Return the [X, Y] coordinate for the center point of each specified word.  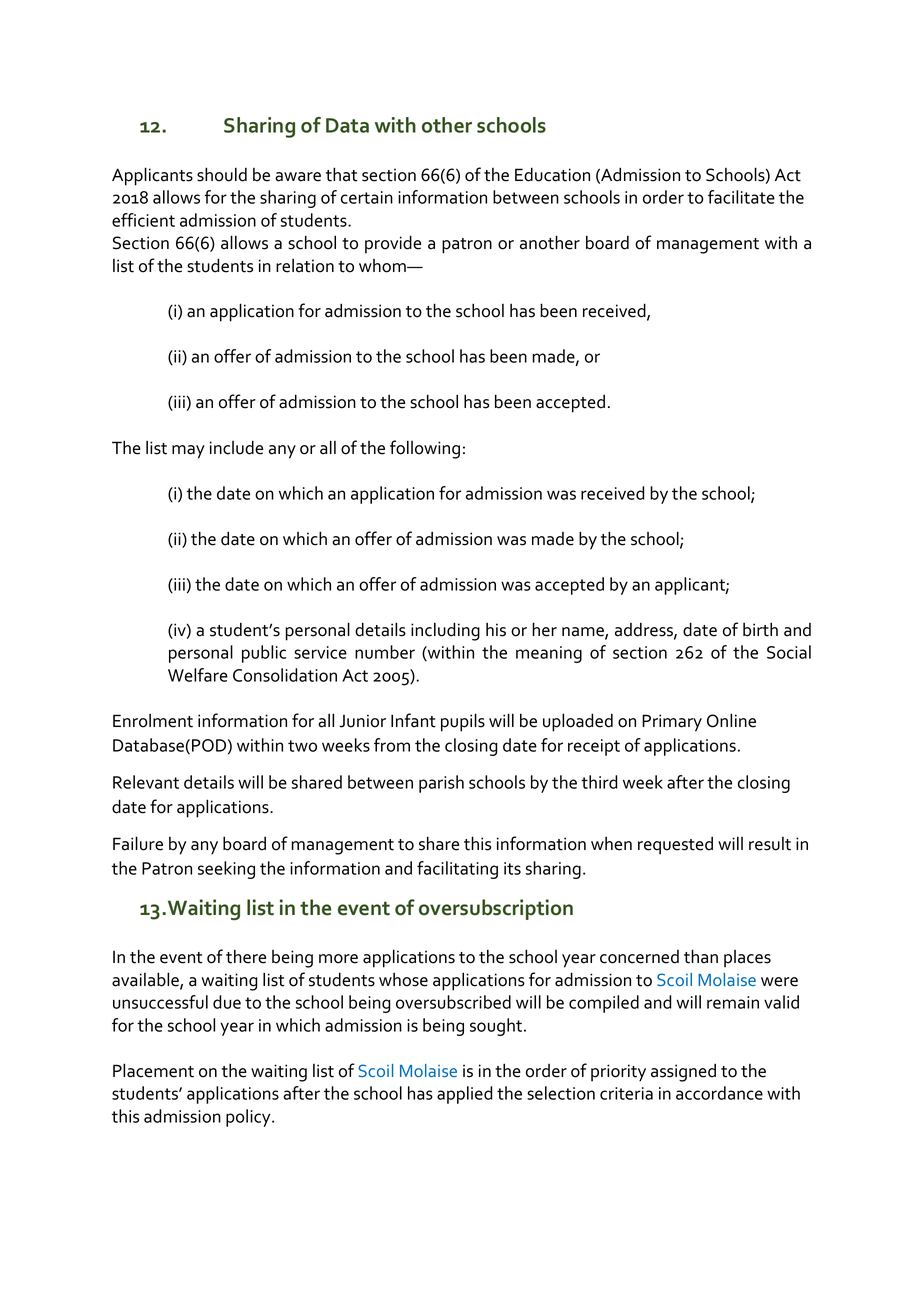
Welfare [198, 675]
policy [249, 1118]
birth [760, 629]
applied [465, 1095]
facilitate [741, 197]
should [222, 174]
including [445, 631]
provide [393, 244]
